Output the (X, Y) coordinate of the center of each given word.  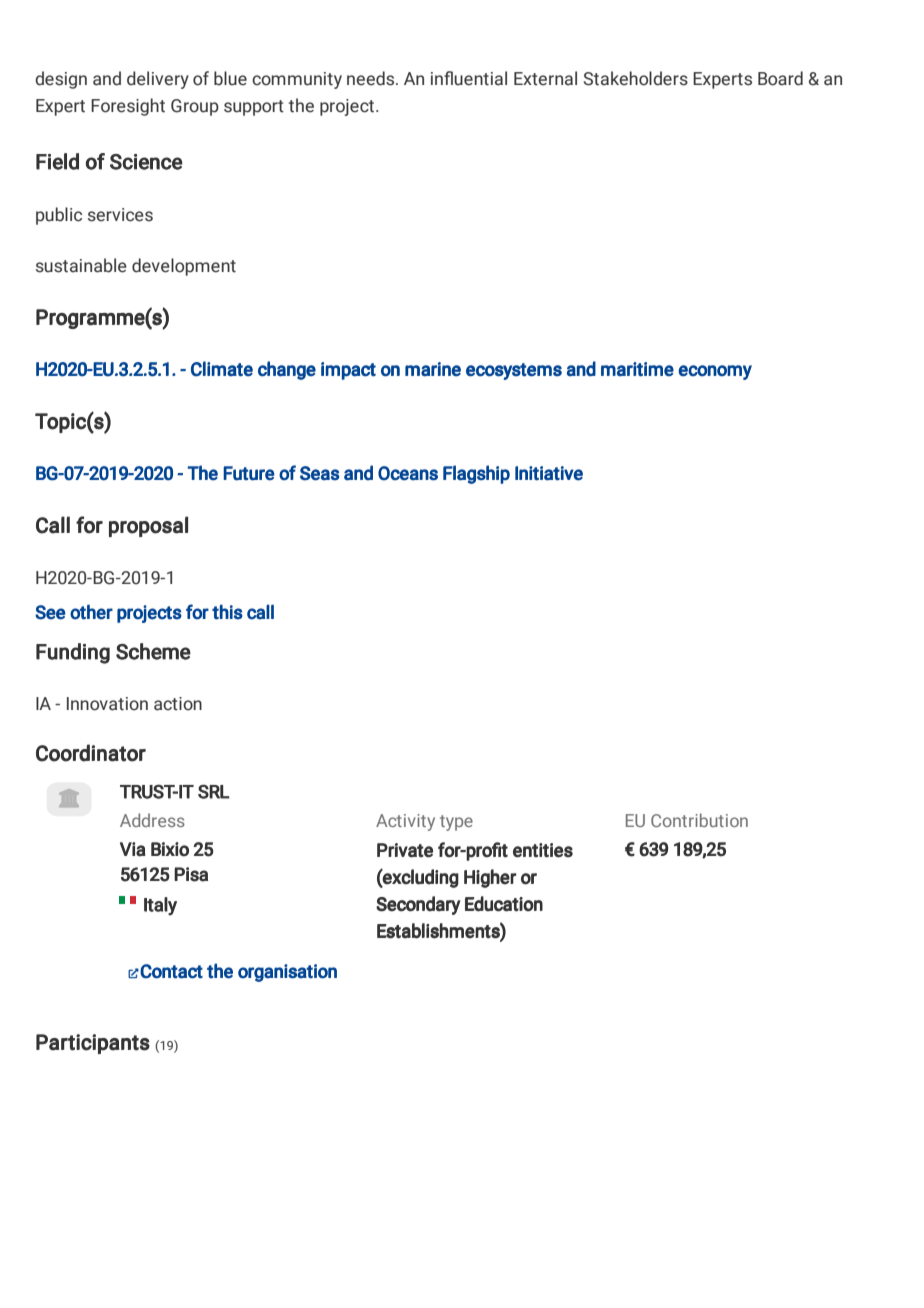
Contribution (699, 820)
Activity (405, 822)
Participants (93, 1044)
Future (249, 473)
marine (433, 369)
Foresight (128, 107)
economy (715, 372)
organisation (287, 973)
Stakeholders (636, 78)
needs (372, 78)
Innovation (107, 704)
